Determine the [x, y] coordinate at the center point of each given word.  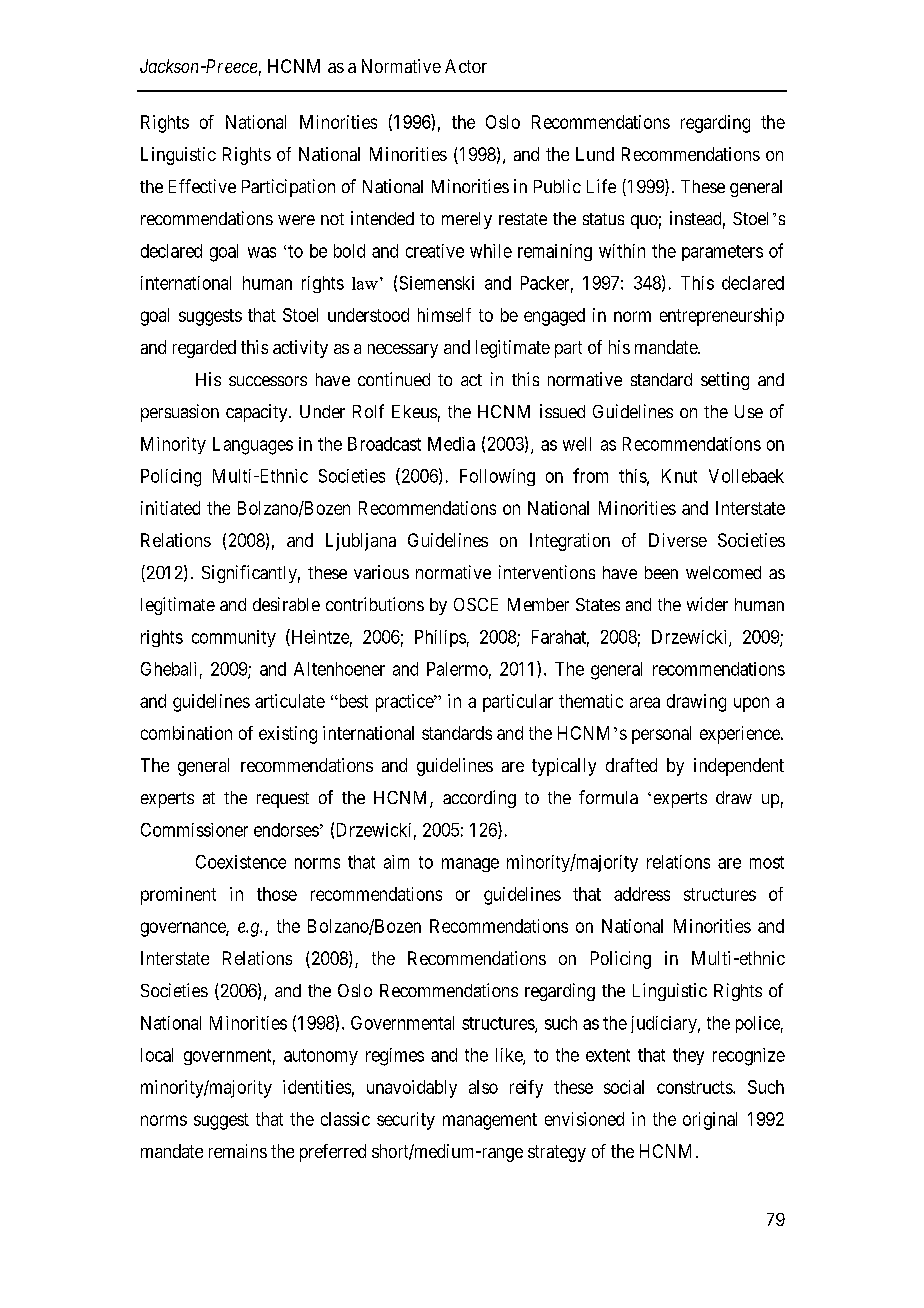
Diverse [678, 540]
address [642, 894]
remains [238, 1151]
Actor [466, 66]
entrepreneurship [722, 317]
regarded [204, 349]
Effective [202, 186]
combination [186, 733]
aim [396, 862]
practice [405, 703]
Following [497, 477]
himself [444, 315]
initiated [170, 508]
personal [661, 735]
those [277, 894]
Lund [595, 154]
